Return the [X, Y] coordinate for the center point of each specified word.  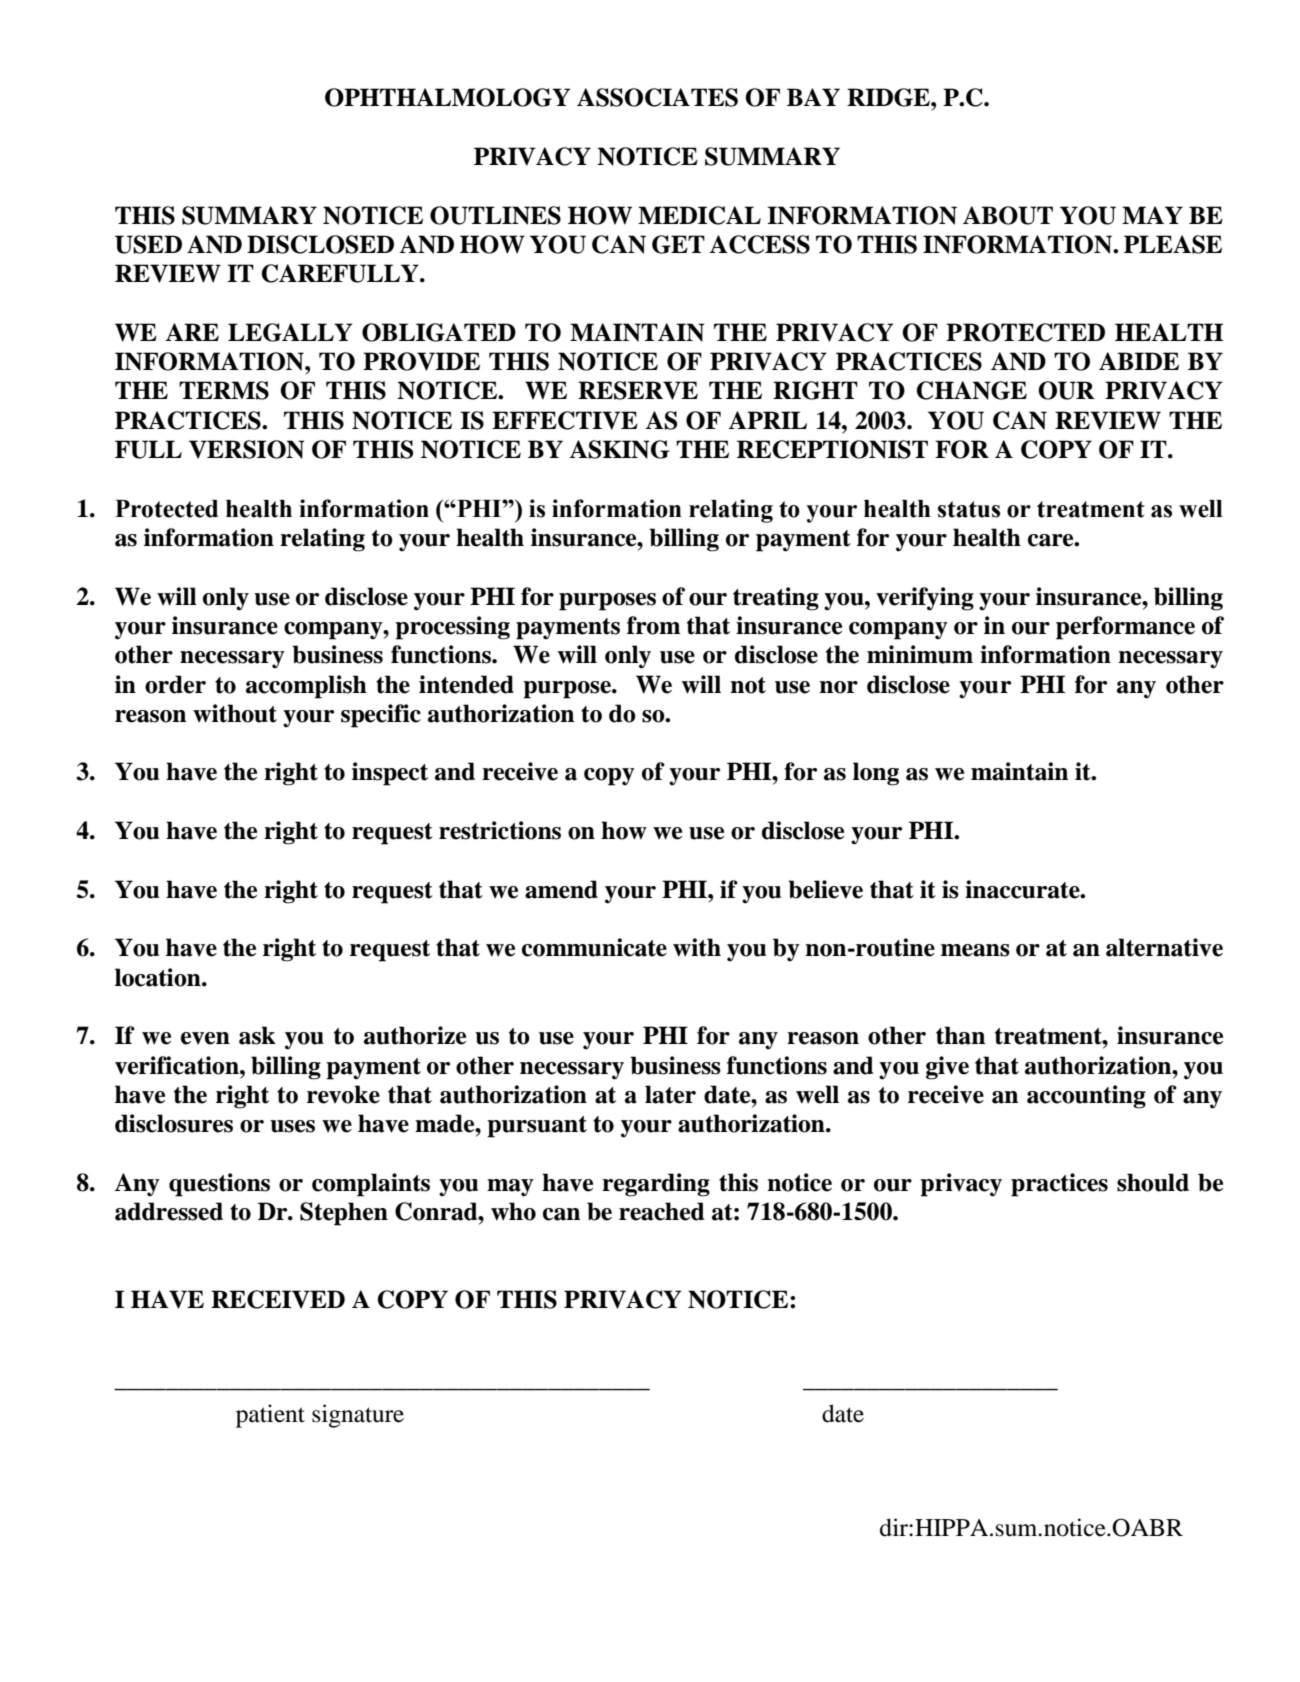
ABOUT [1008, 215]
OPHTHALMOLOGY [447, 97]
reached [661, 1211]
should [1153, 1182]
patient [270, 1416]
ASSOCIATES [657, 97]
